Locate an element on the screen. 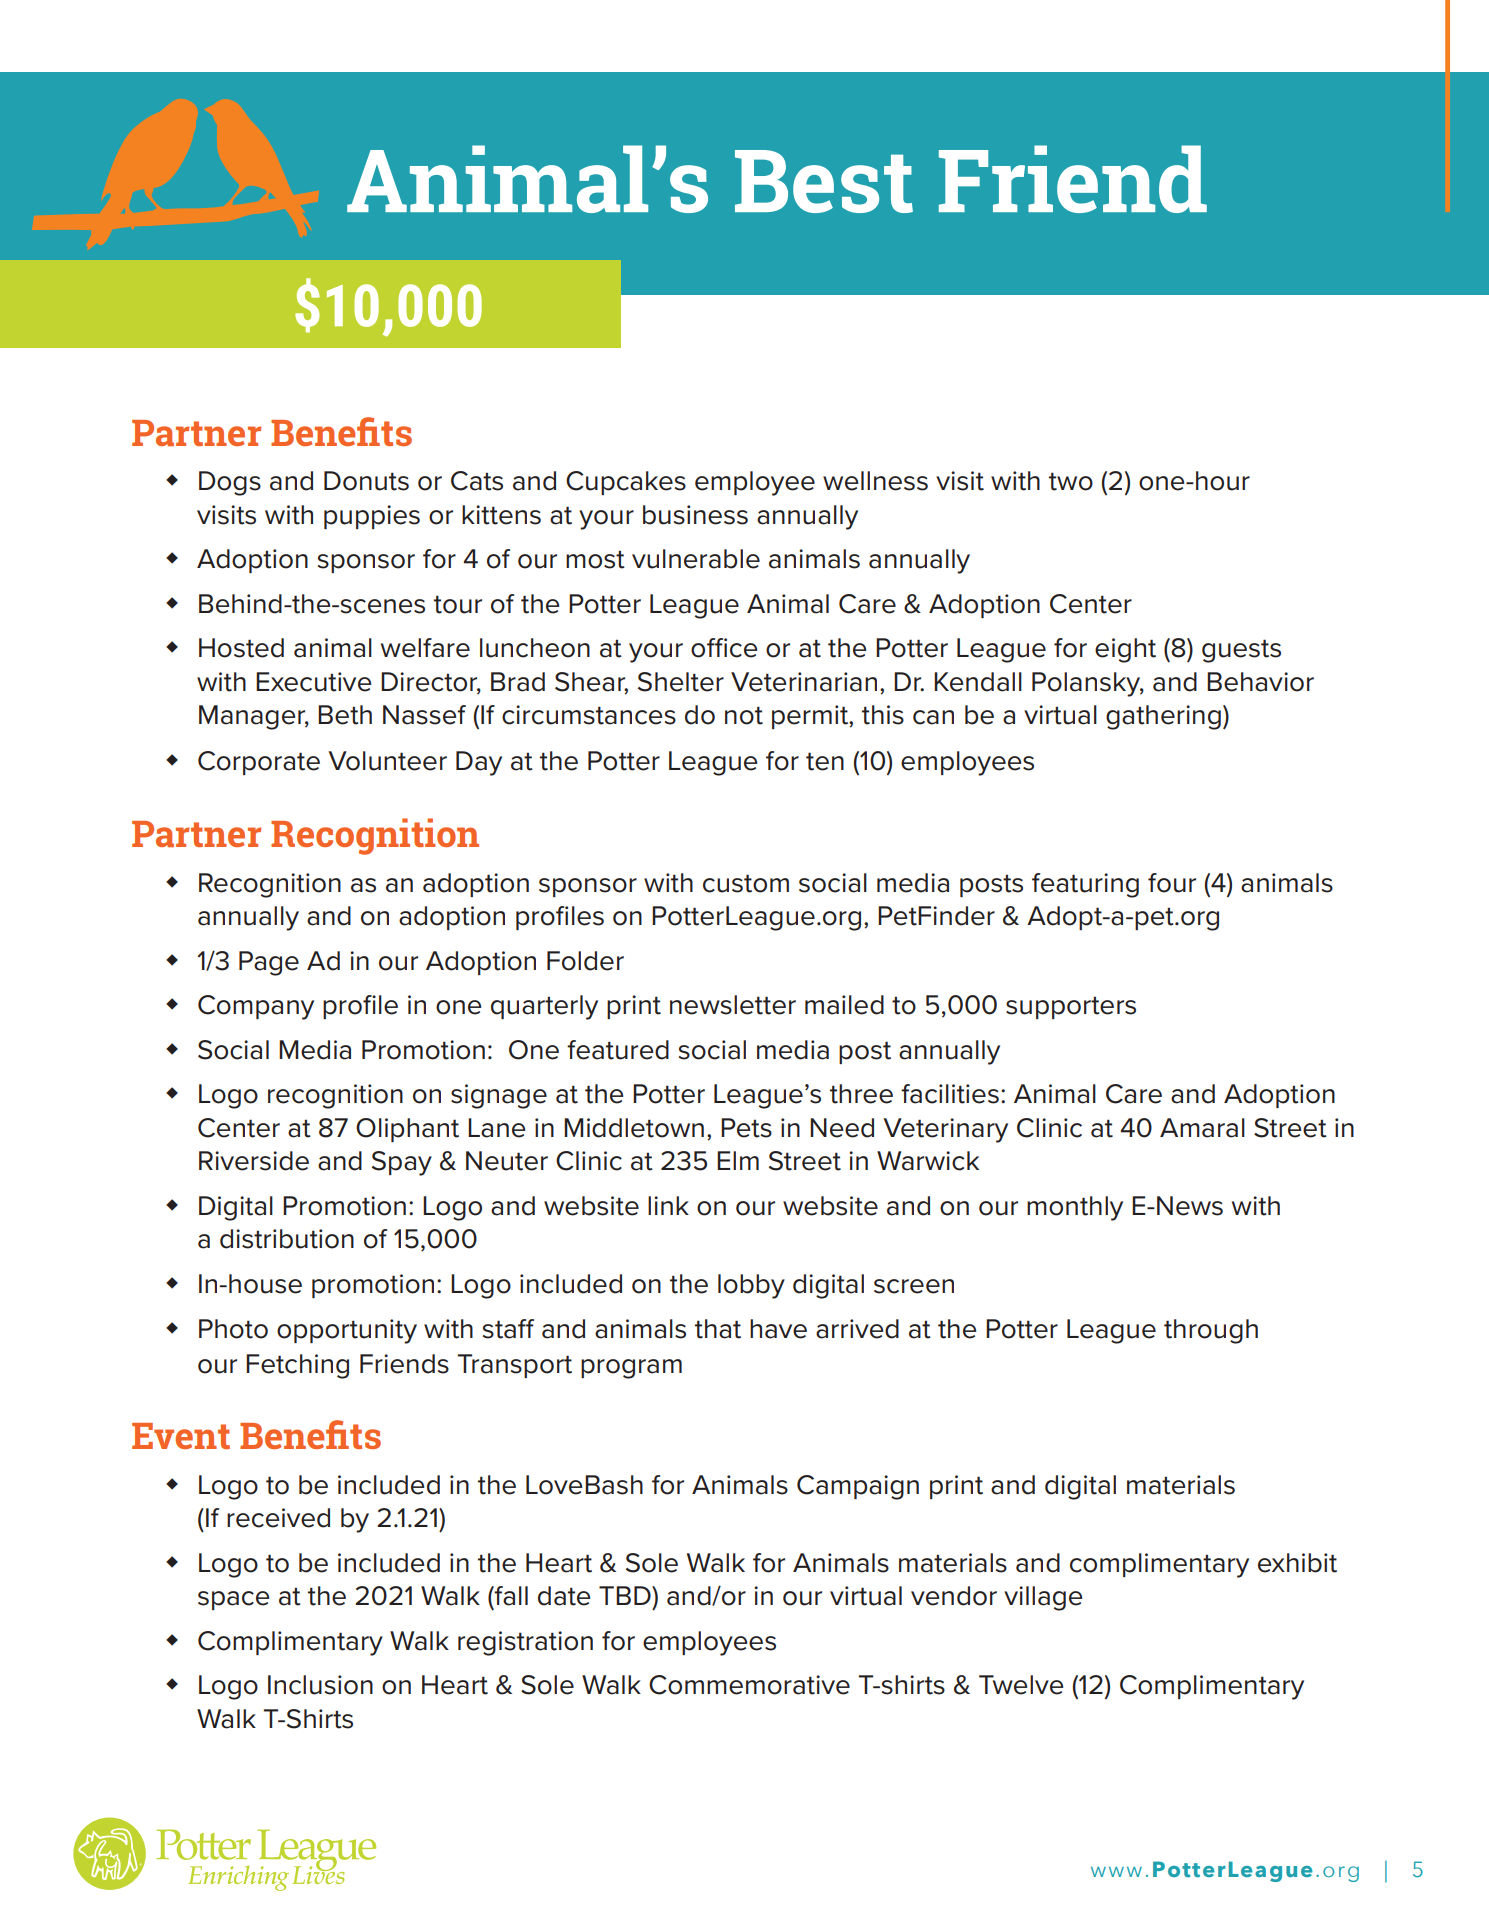 The width and height of the screenshot is (1489, 1927). vulnerable is located at coordinates (696, 559).
